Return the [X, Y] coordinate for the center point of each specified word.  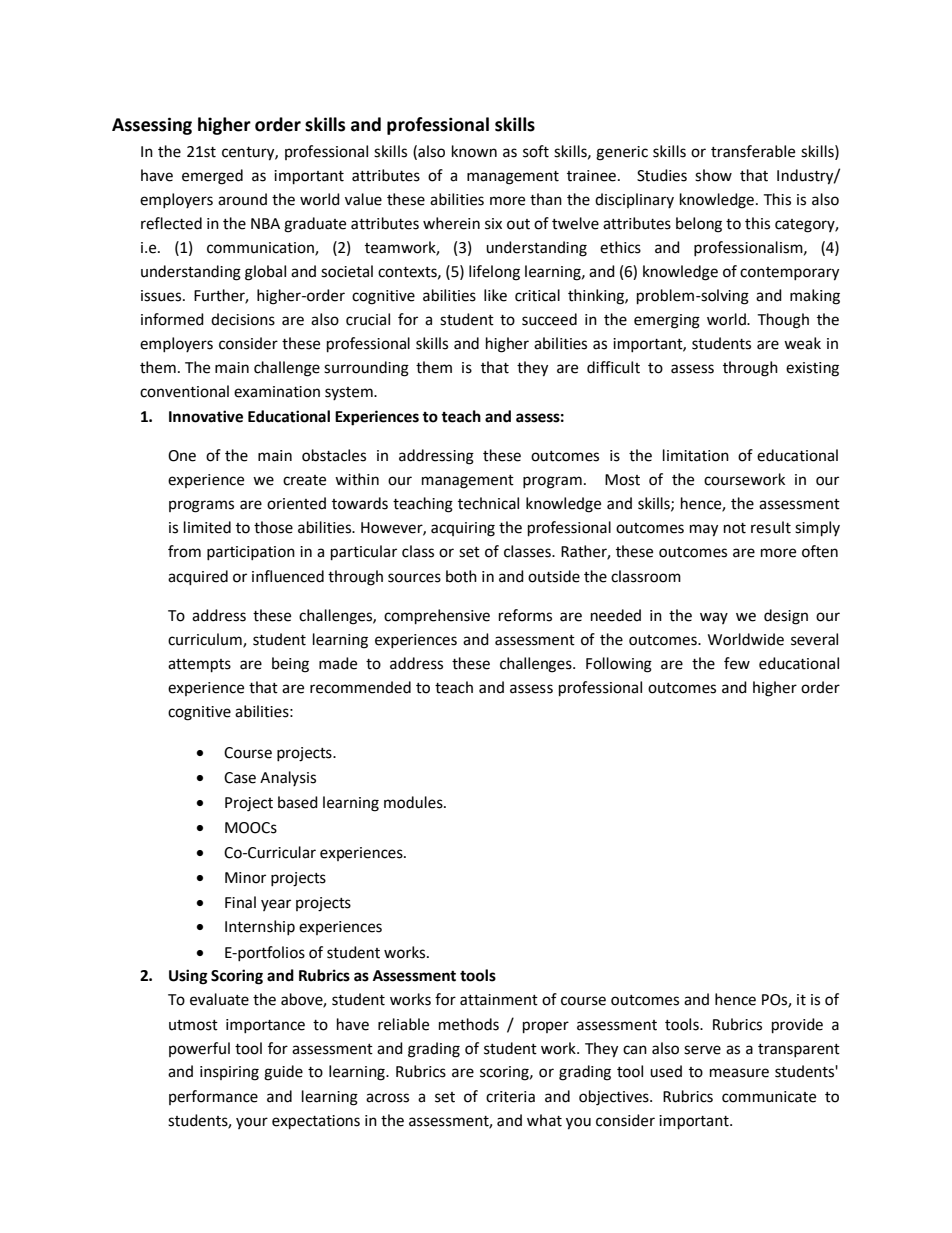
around [242, 199]
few [737, 663]
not [735, 528]
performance [213, 1097]
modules [414, 802]
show [713, 175]
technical [488, 503]
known [474, 151]
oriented [296, 503]
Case [240, 778]
